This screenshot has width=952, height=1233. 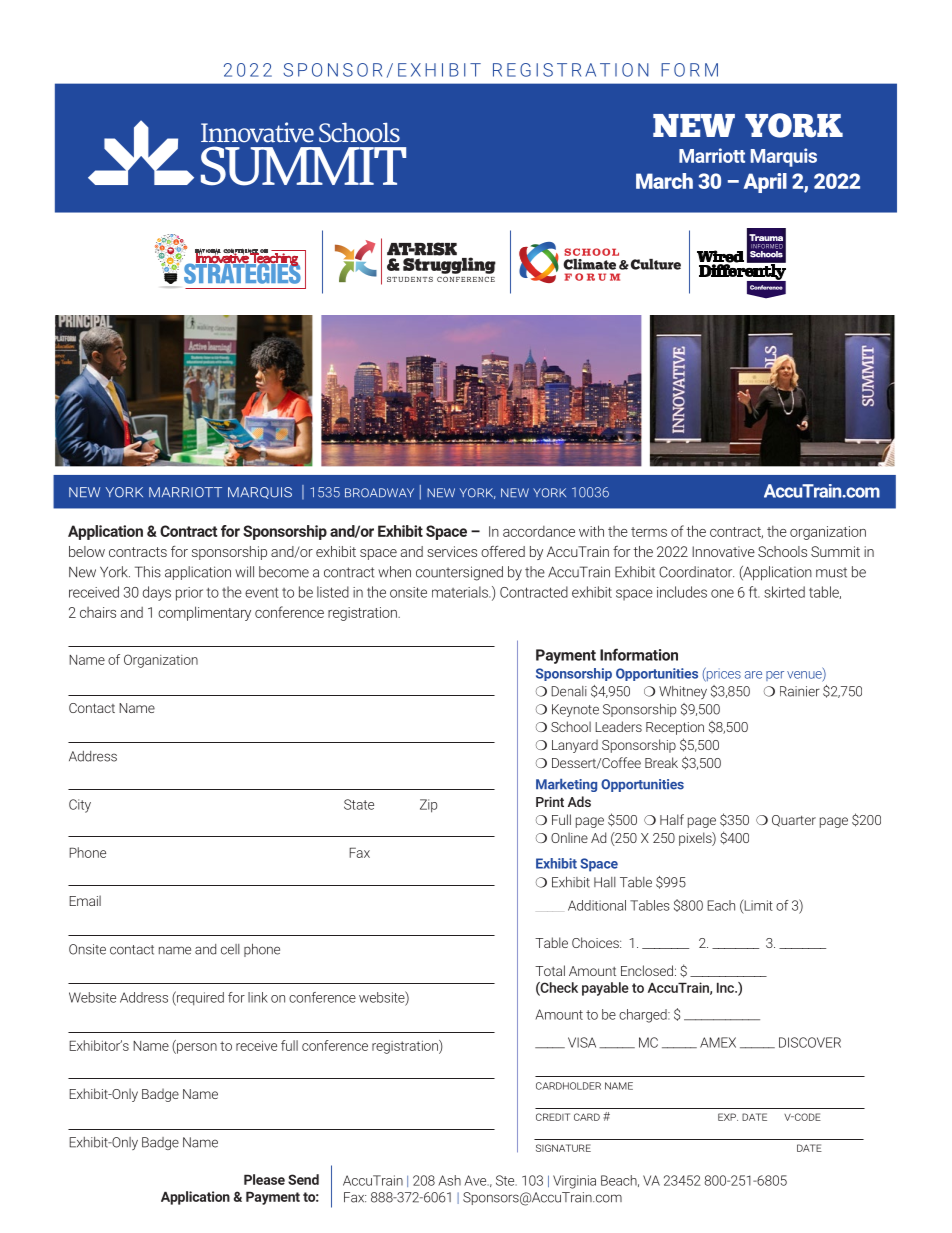 I want to click on below, so click(x=87, y=551).
